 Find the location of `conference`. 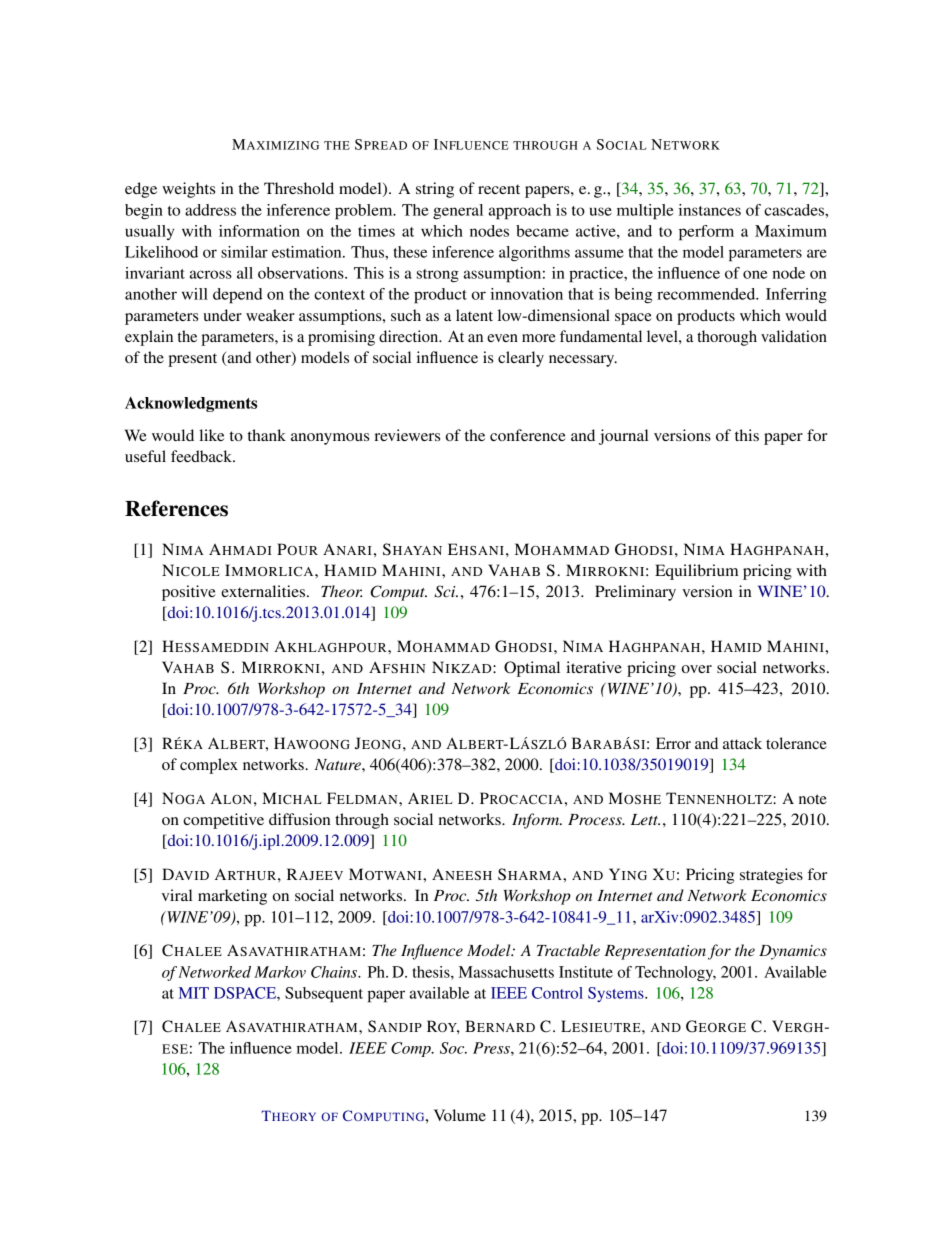

conference is located at coordinates (528, 435).
